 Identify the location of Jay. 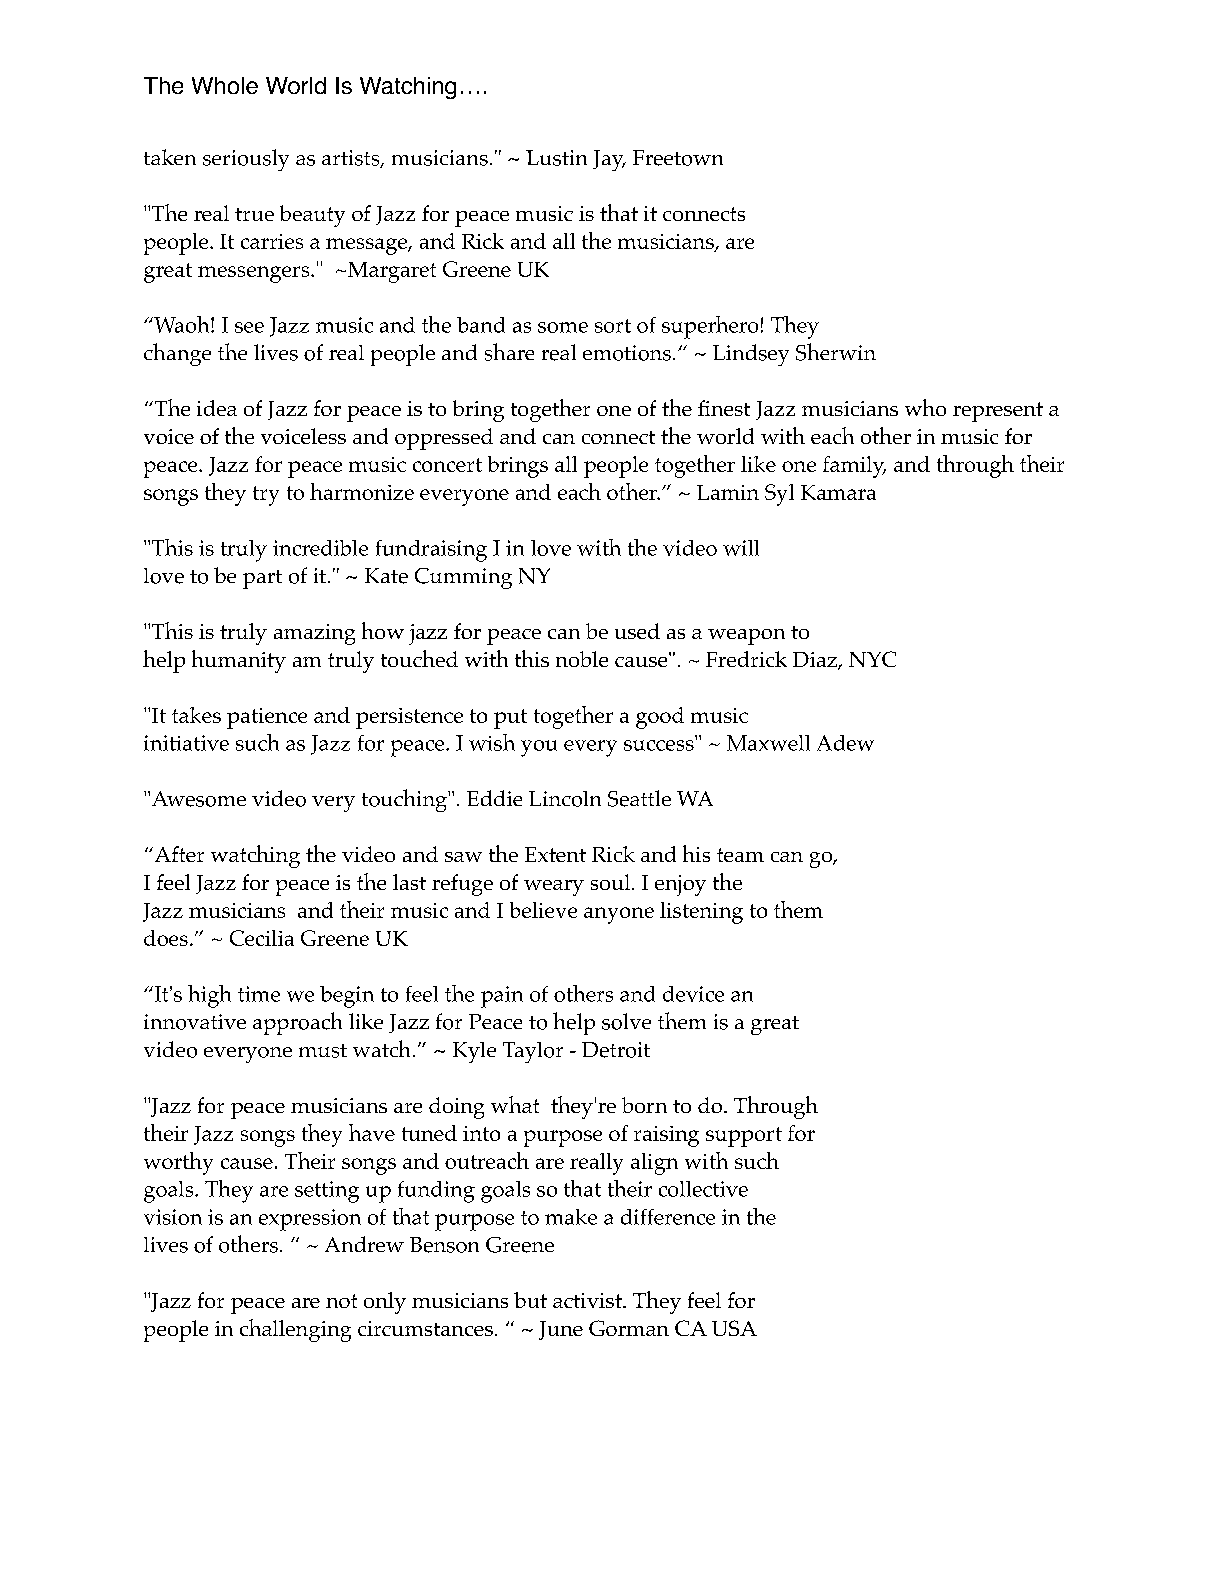
(609, 160).
